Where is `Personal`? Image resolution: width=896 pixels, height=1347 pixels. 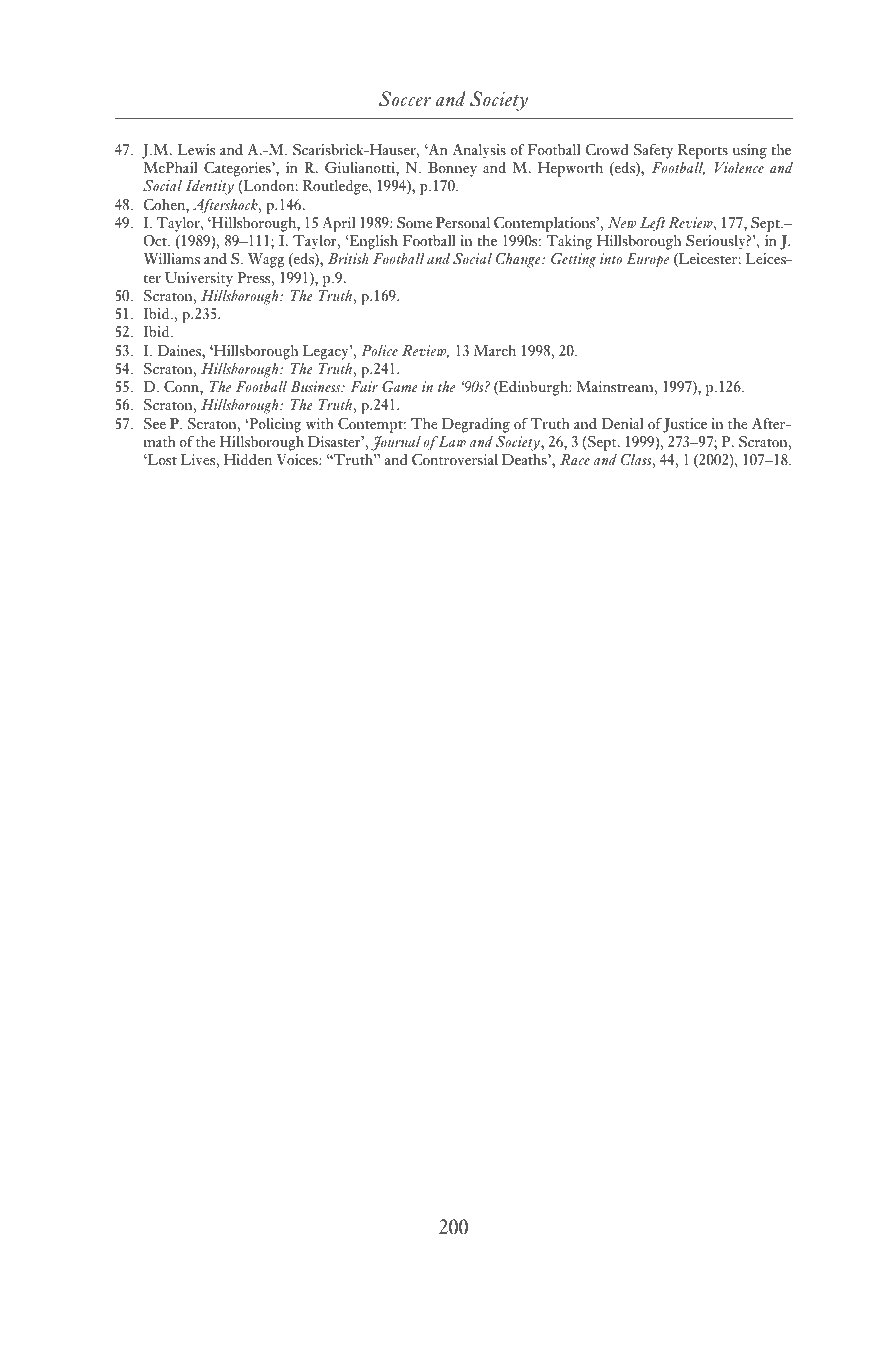 Personal is located at coordinates (463, 222).
